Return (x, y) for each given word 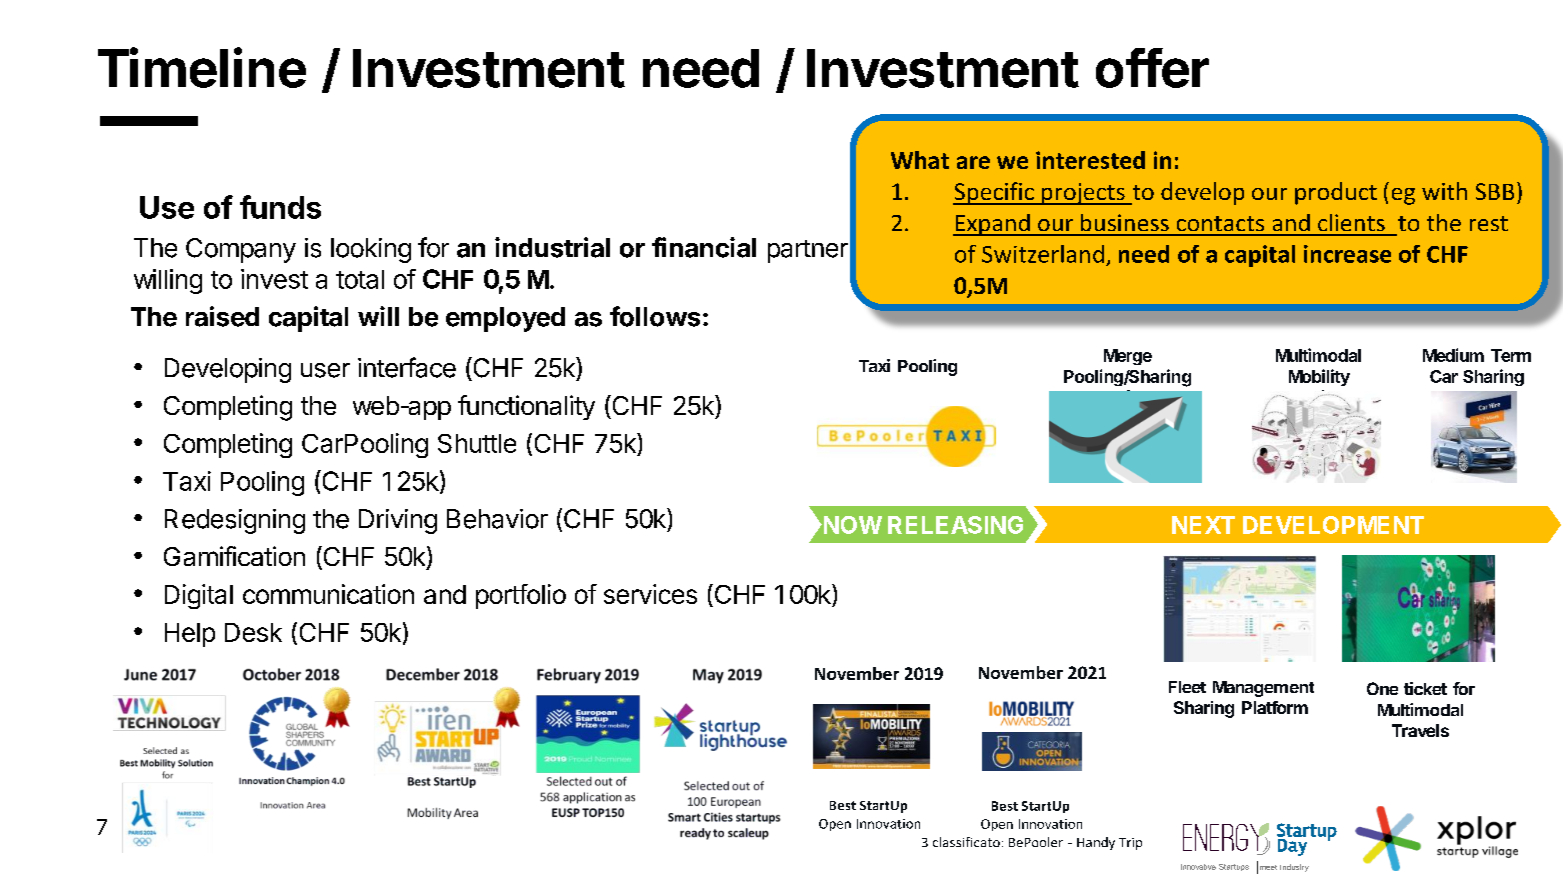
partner (808, 251)
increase (1347, 254)
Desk (253, 632)
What (920, 160)
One (1382, 688)
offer (1152, 68)
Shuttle (477, 443)
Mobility (1319, 377)
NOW (851, 525)
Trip (1130, 844)
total (360, 279)
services (650, 594)
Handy (1096, 843)
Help (190, 635)
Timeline (202, 67)
